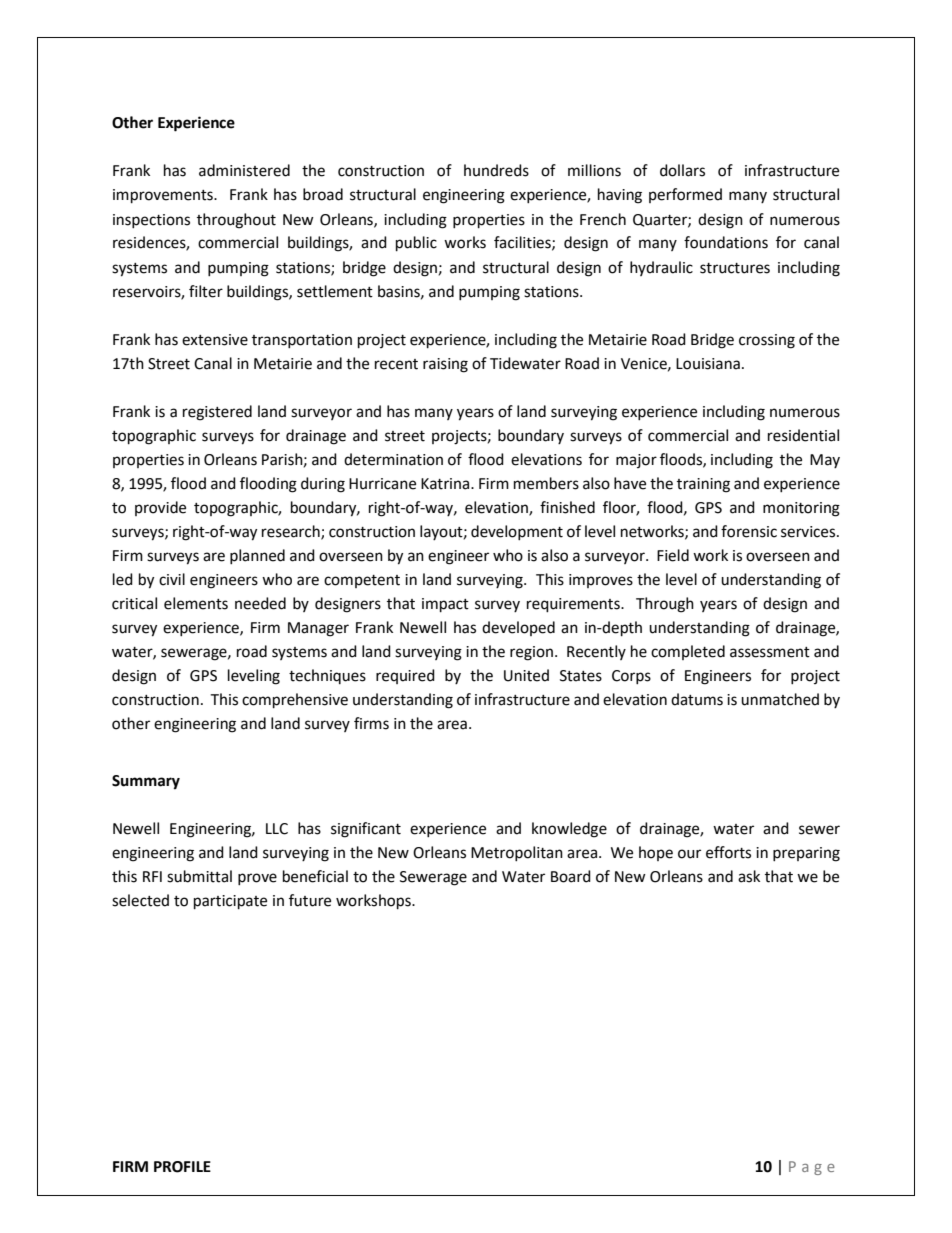 Image resolution: width=952 pixels, height=1233 pixels. Describe the element at coordinates (217, 413) in the screenshot. I see `registered` at that location.
